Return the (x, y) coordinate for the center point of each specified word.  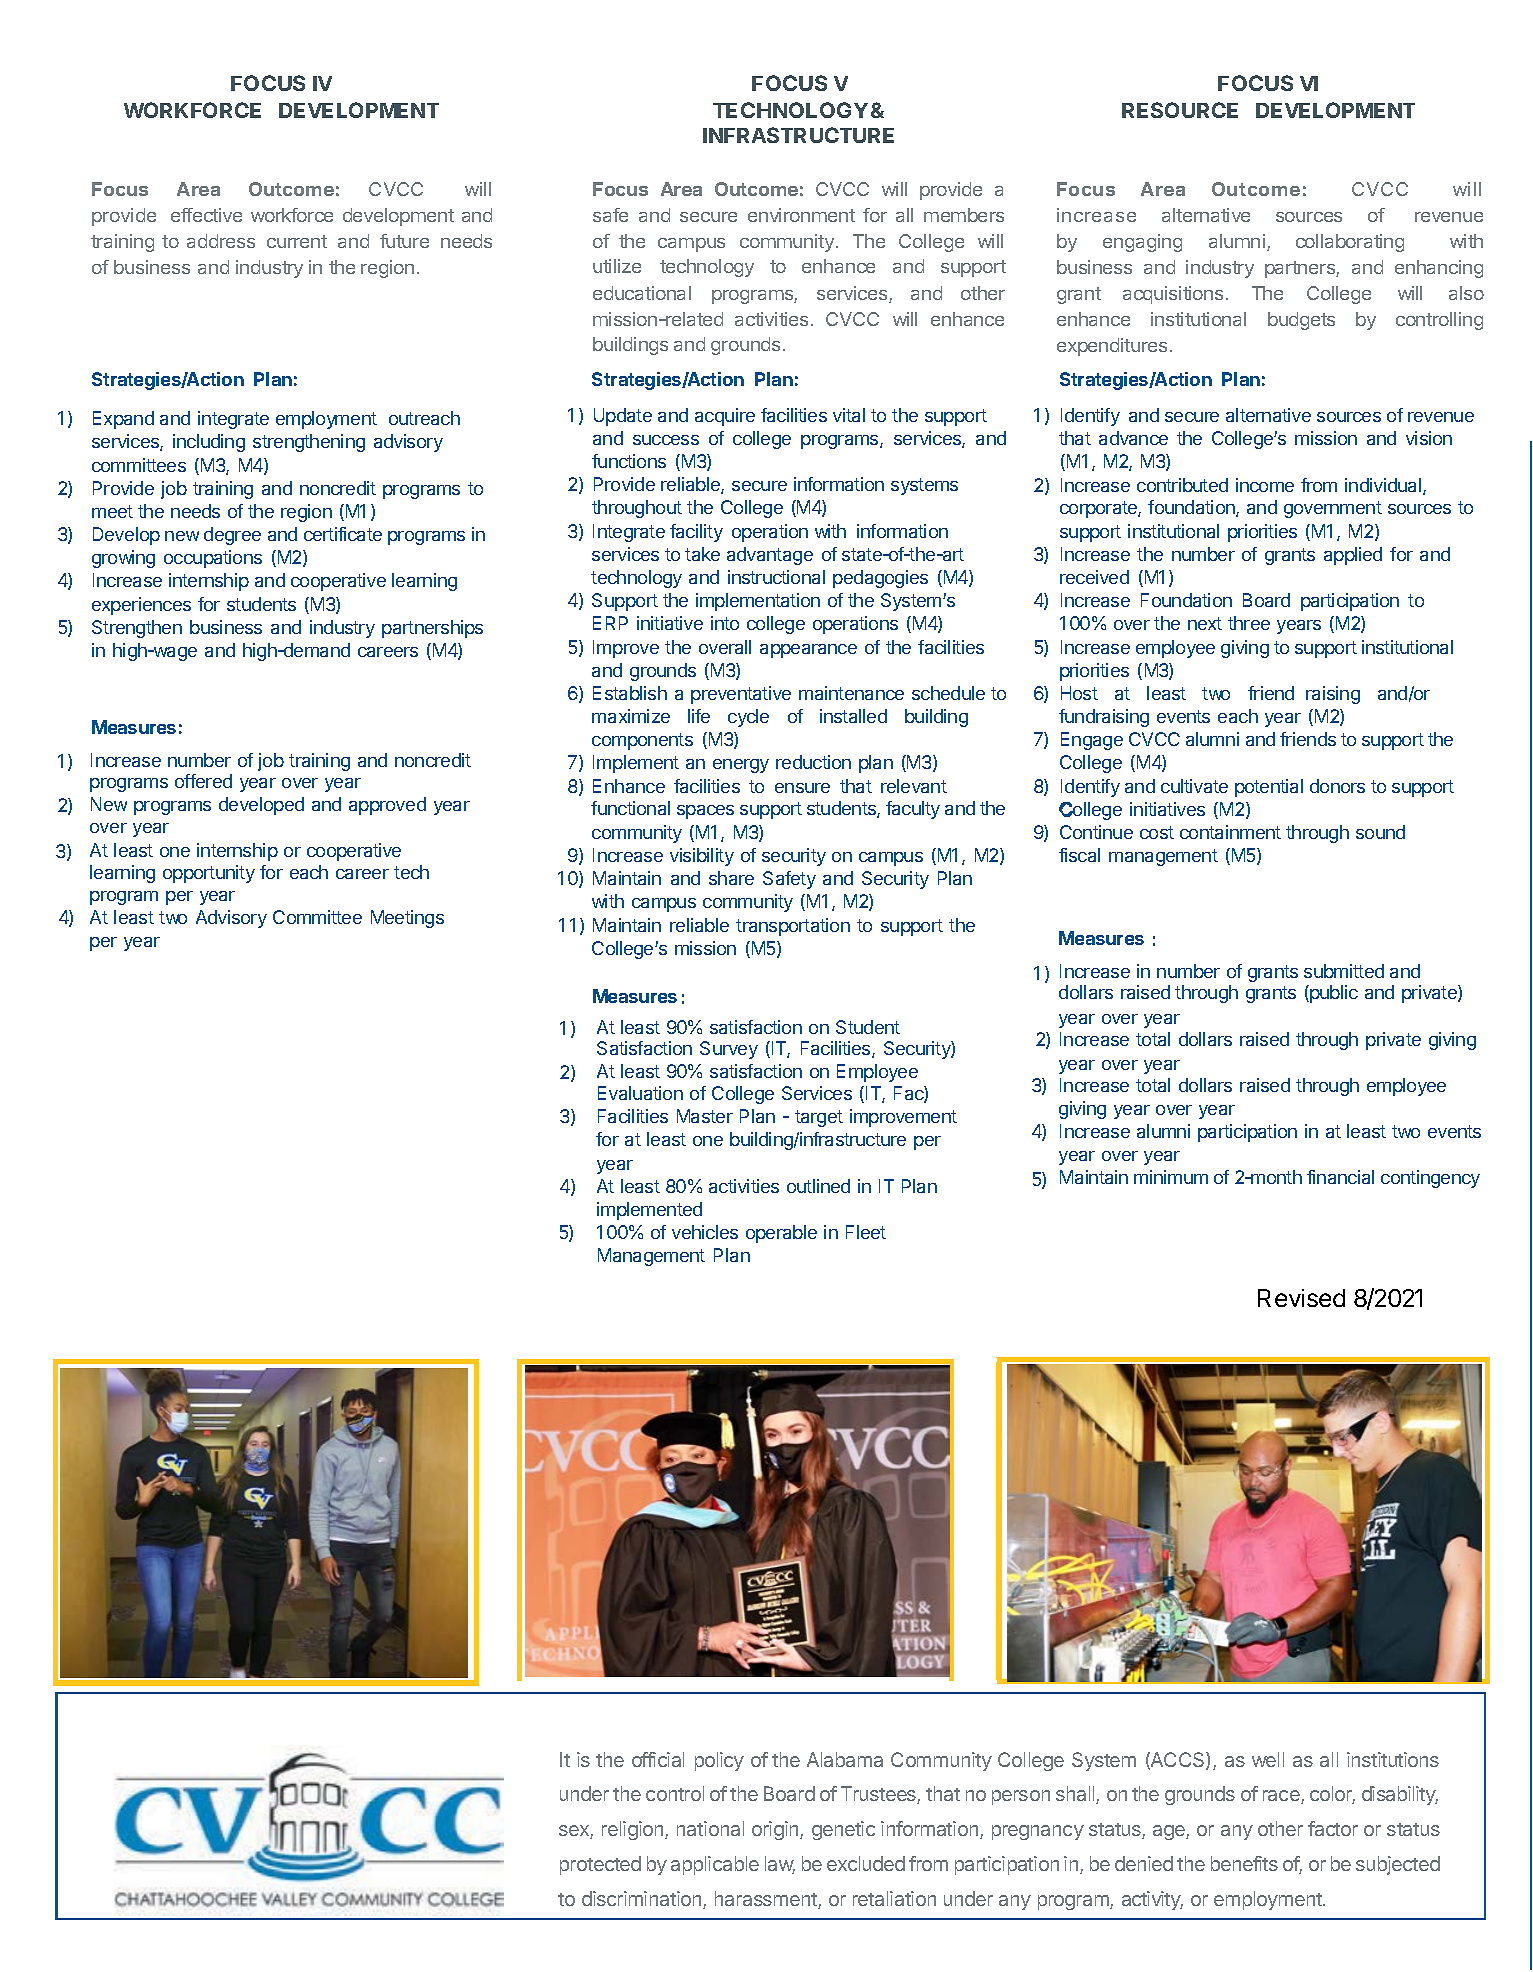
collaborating (1350, 243)
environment (801, 215)
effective (206, 215)
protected (600, 1865)
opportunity (209, 874)
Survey (729, 1050)
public (1333, 994)
